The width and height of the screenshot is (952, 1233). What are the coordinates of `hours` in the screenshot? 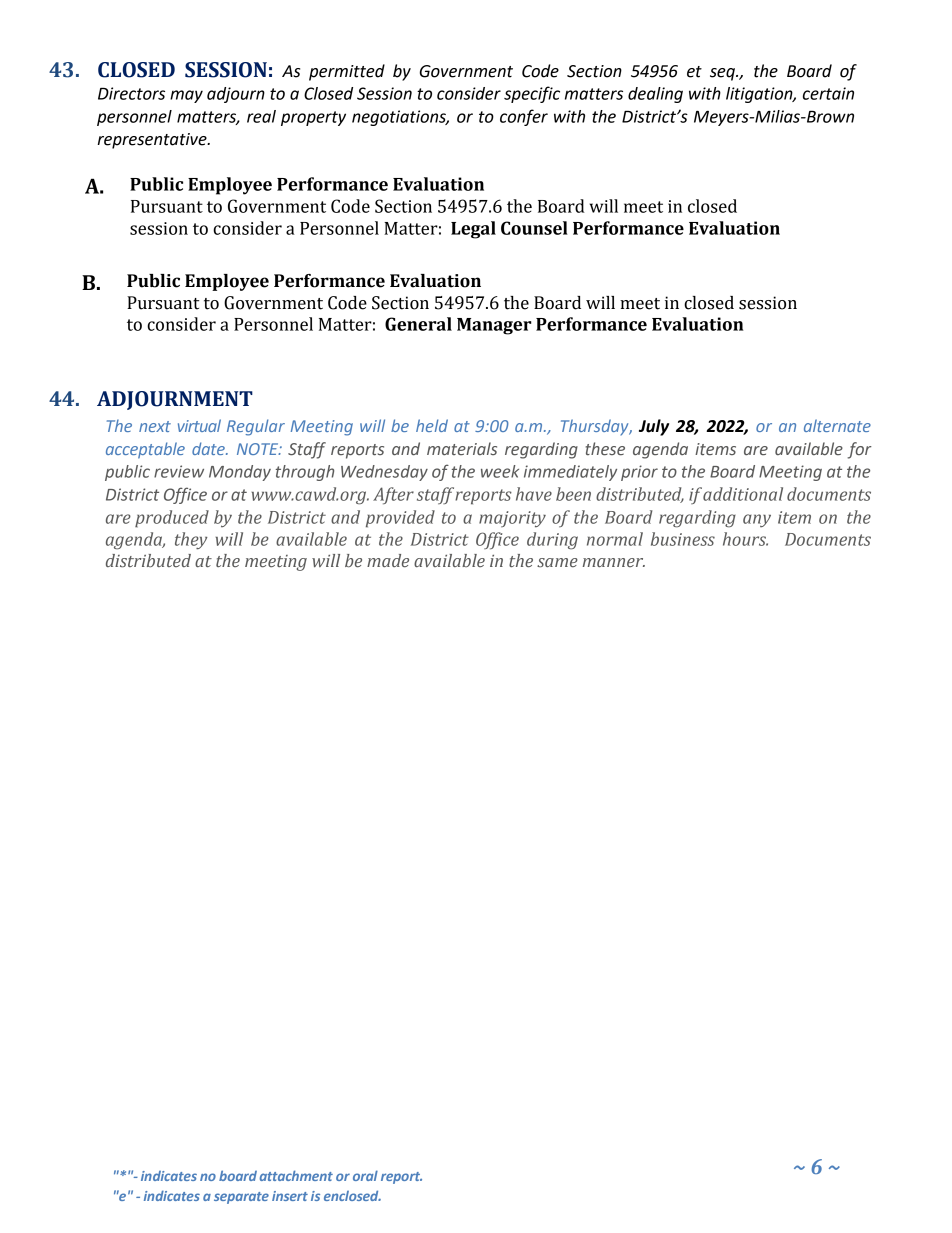 It's located at (745, 539).
